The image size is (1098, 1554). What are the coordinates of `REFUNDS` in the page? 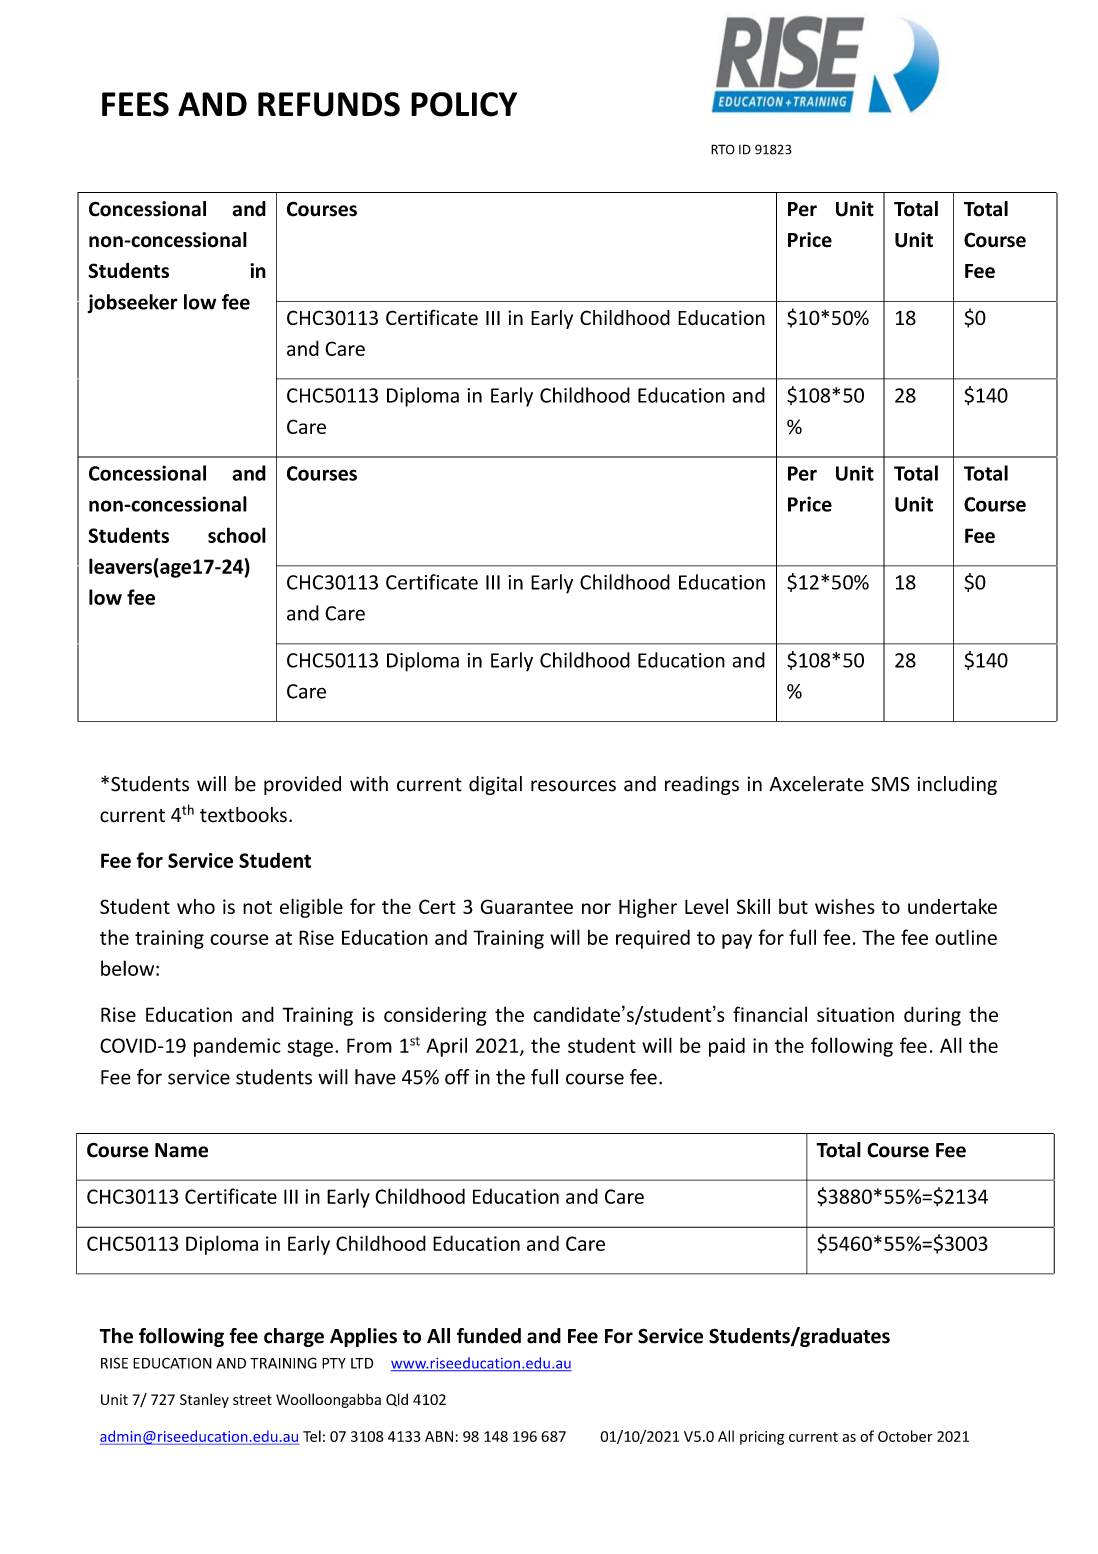 It's located at (329, 104).
